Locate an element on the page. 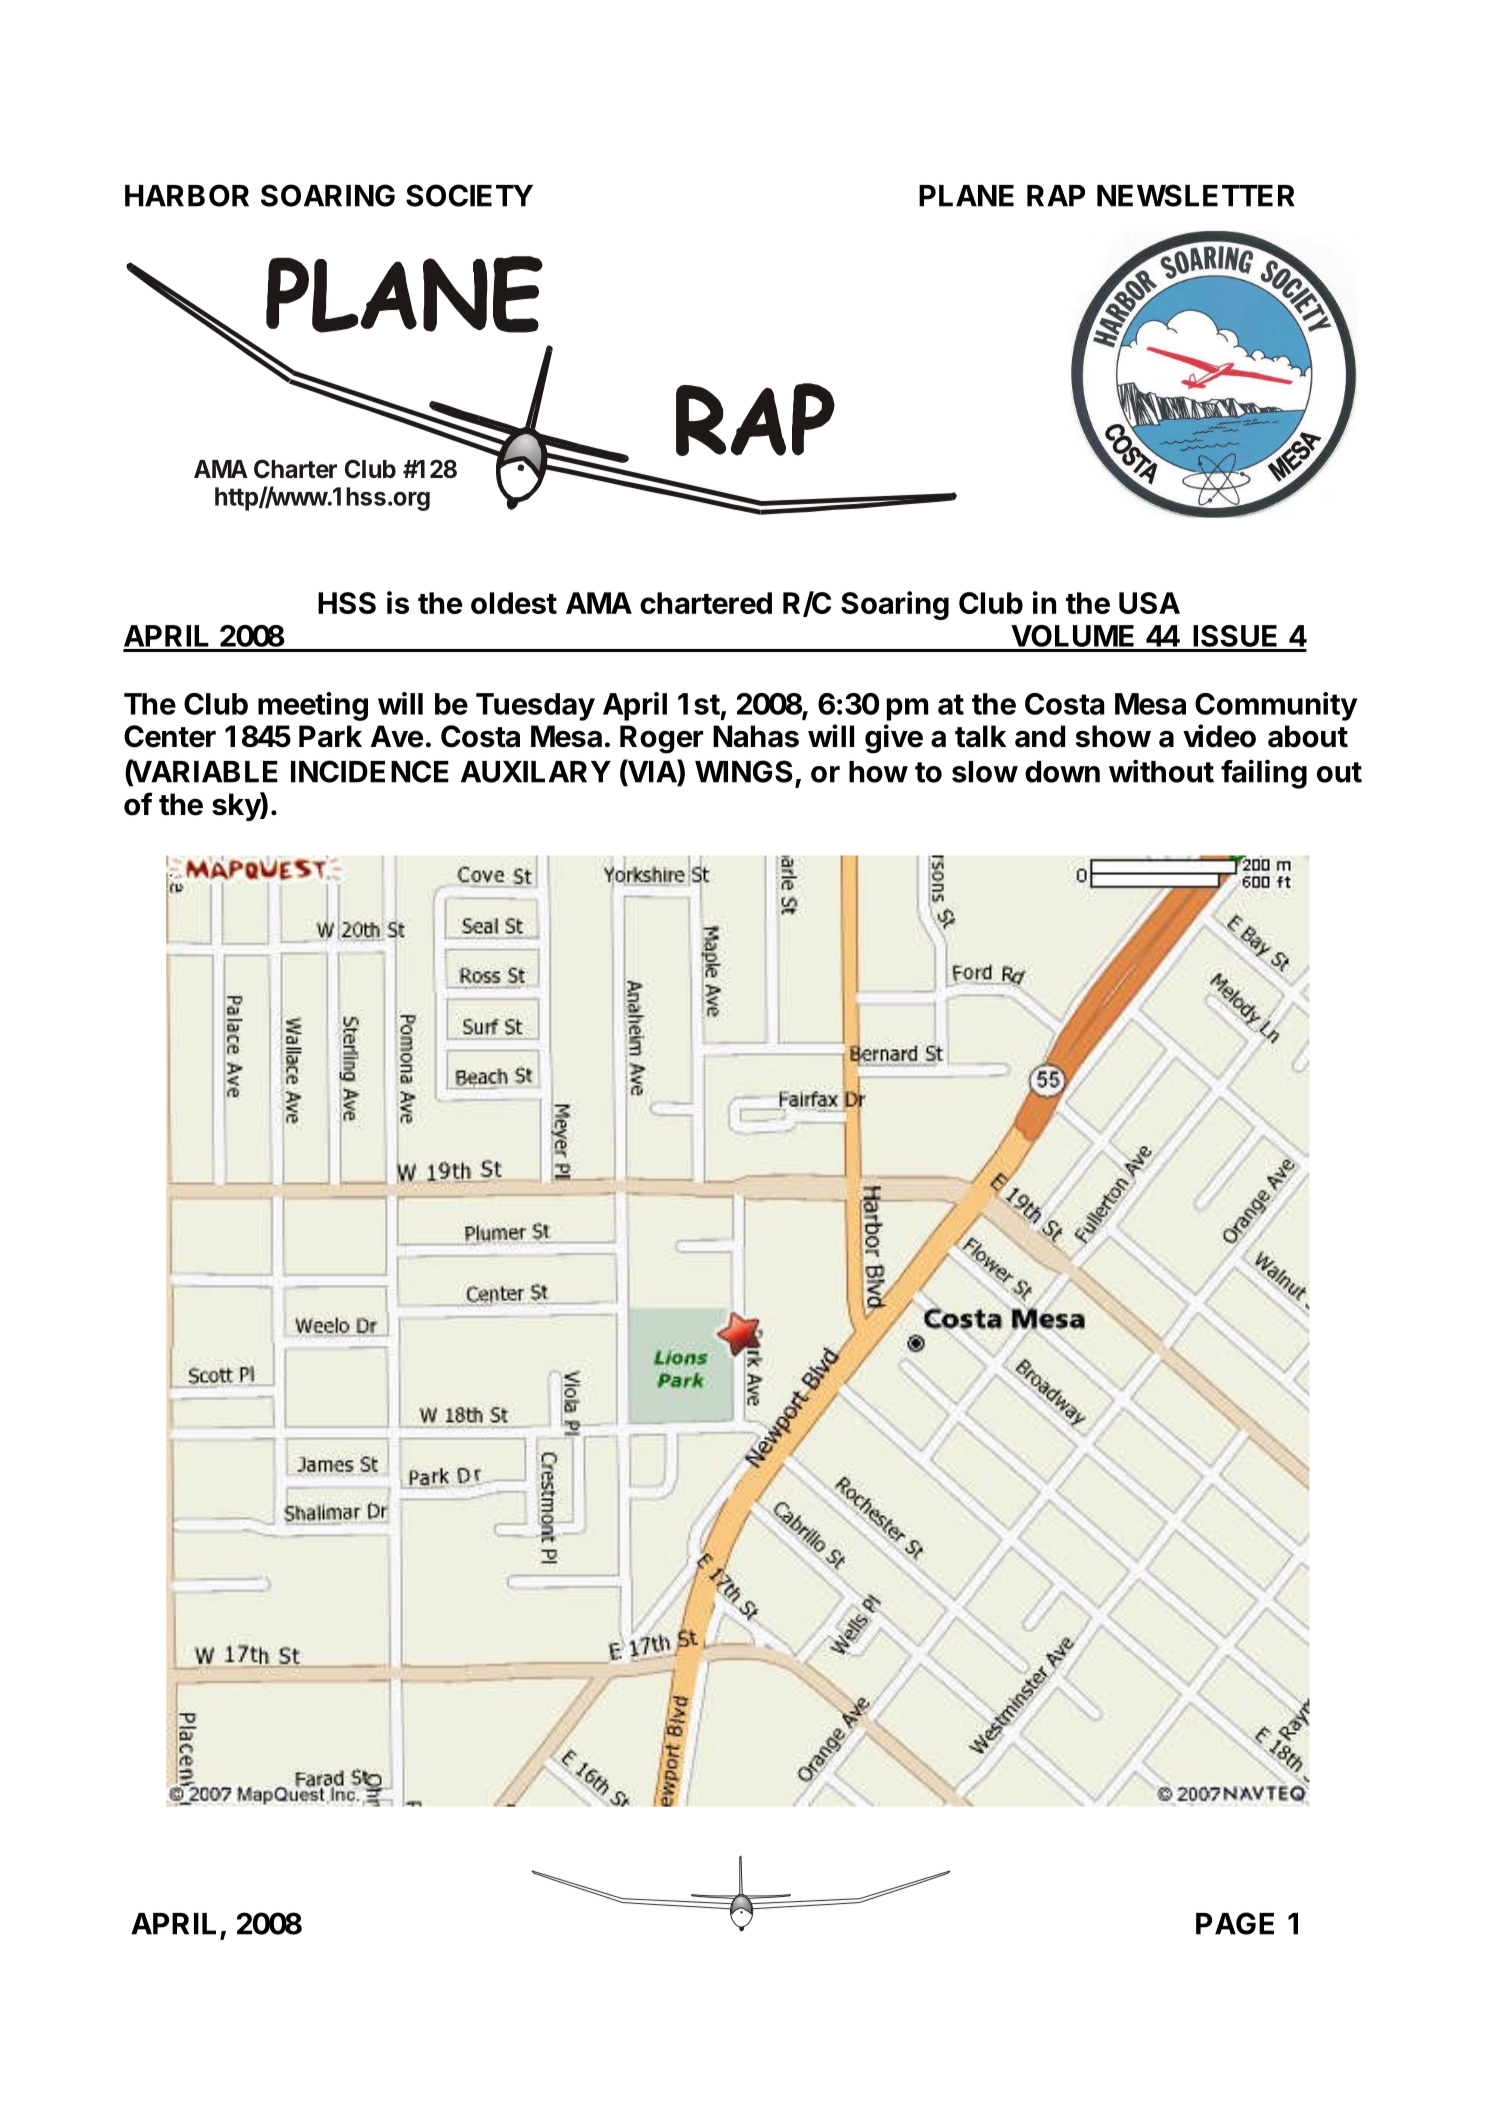  WINGS is located at coordinates (744, 771).
